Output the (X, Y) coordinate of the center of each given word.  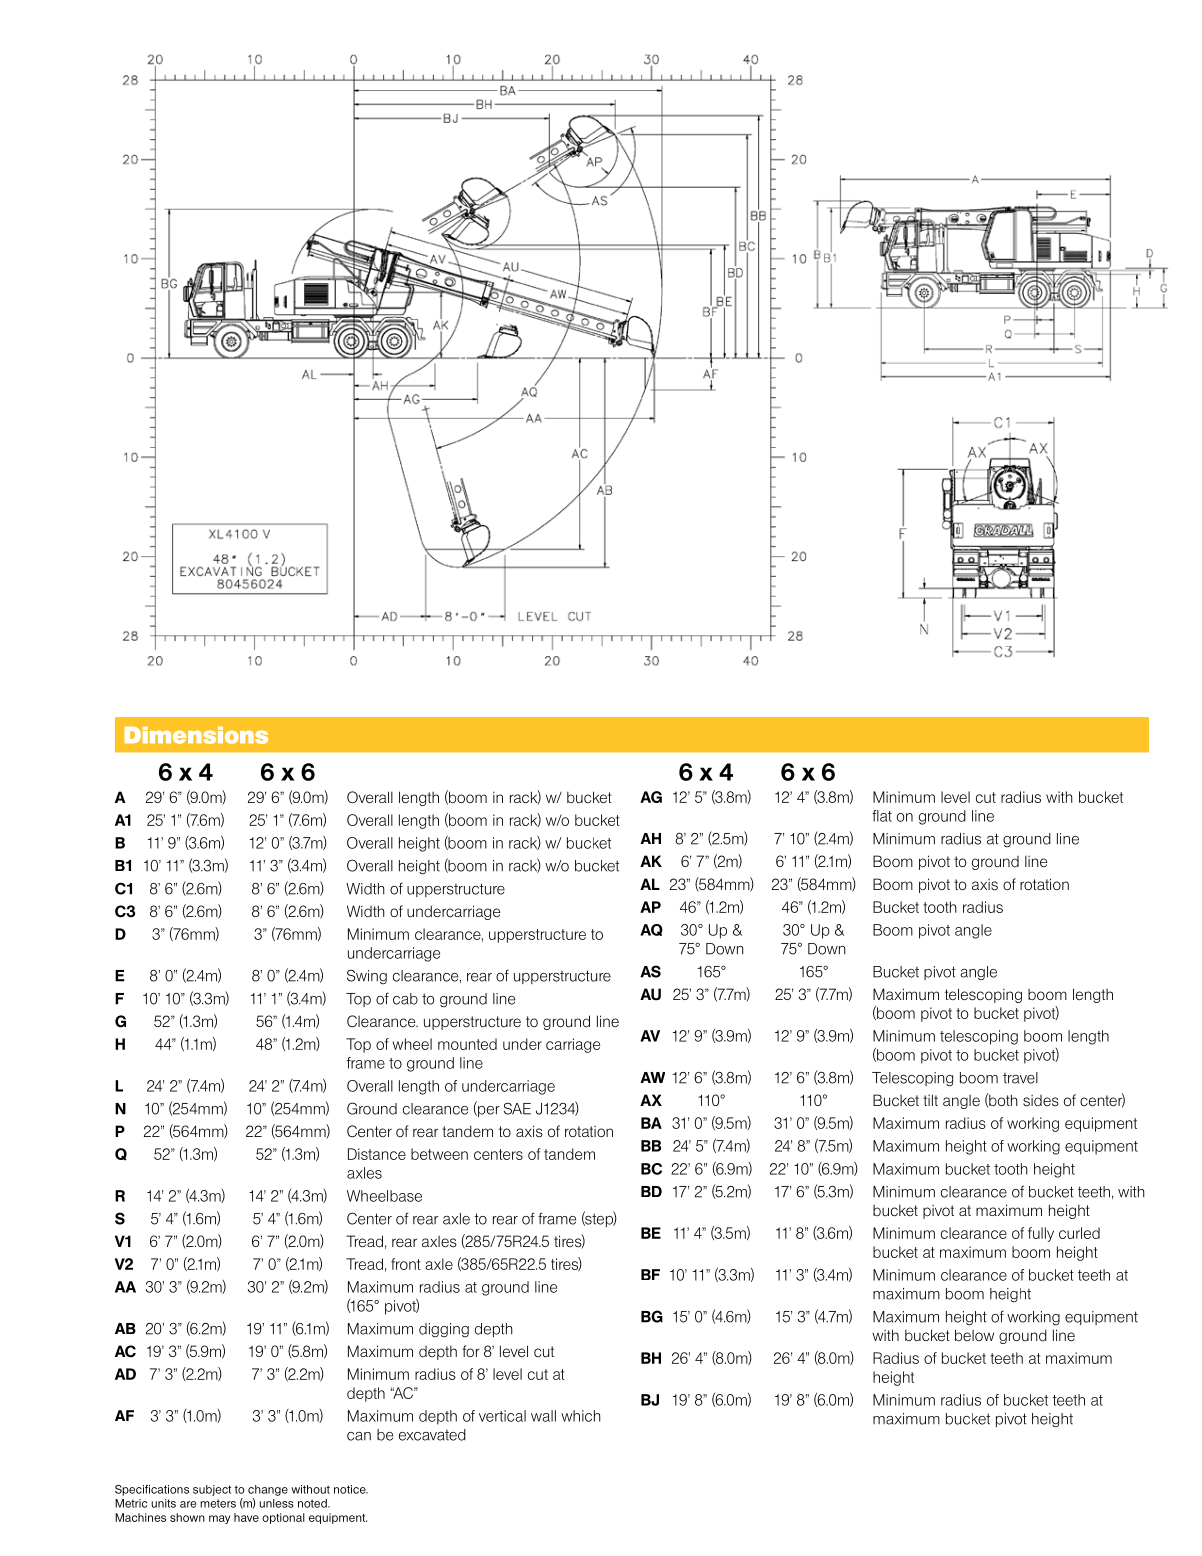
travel (1020, 1078)
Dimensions (196, 735)
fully (1041, 1234)
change (268, 1490)
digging (444, 1330)
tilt (930, 1100)
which (581, 1416)
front (406, 1264)
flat (882, 816)
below (974, 1335)
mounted (467, 1044)
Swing (367, 977)
